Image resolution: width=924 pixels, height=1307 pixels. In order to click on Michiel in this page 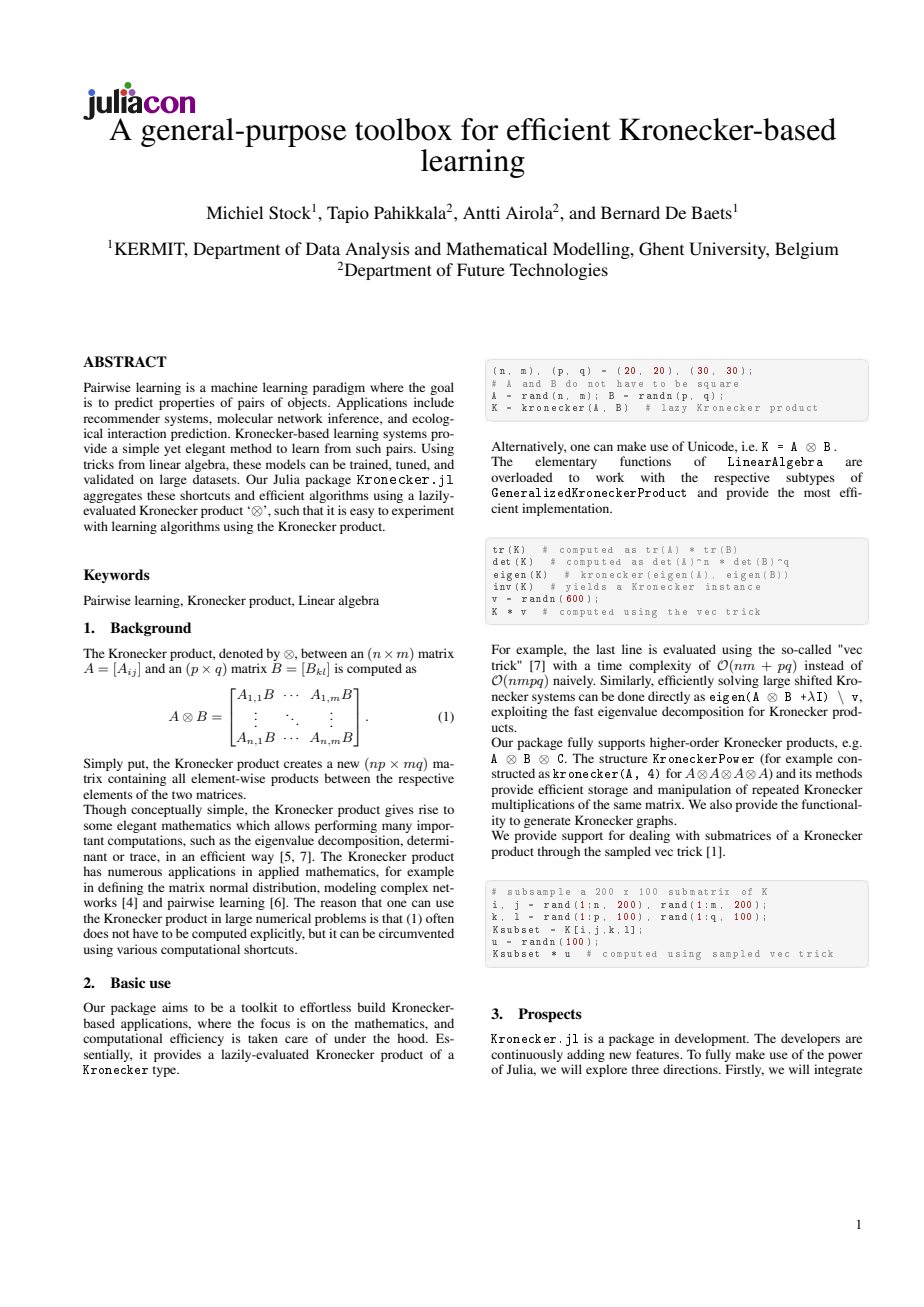, I will do `click(234, 212)`.
